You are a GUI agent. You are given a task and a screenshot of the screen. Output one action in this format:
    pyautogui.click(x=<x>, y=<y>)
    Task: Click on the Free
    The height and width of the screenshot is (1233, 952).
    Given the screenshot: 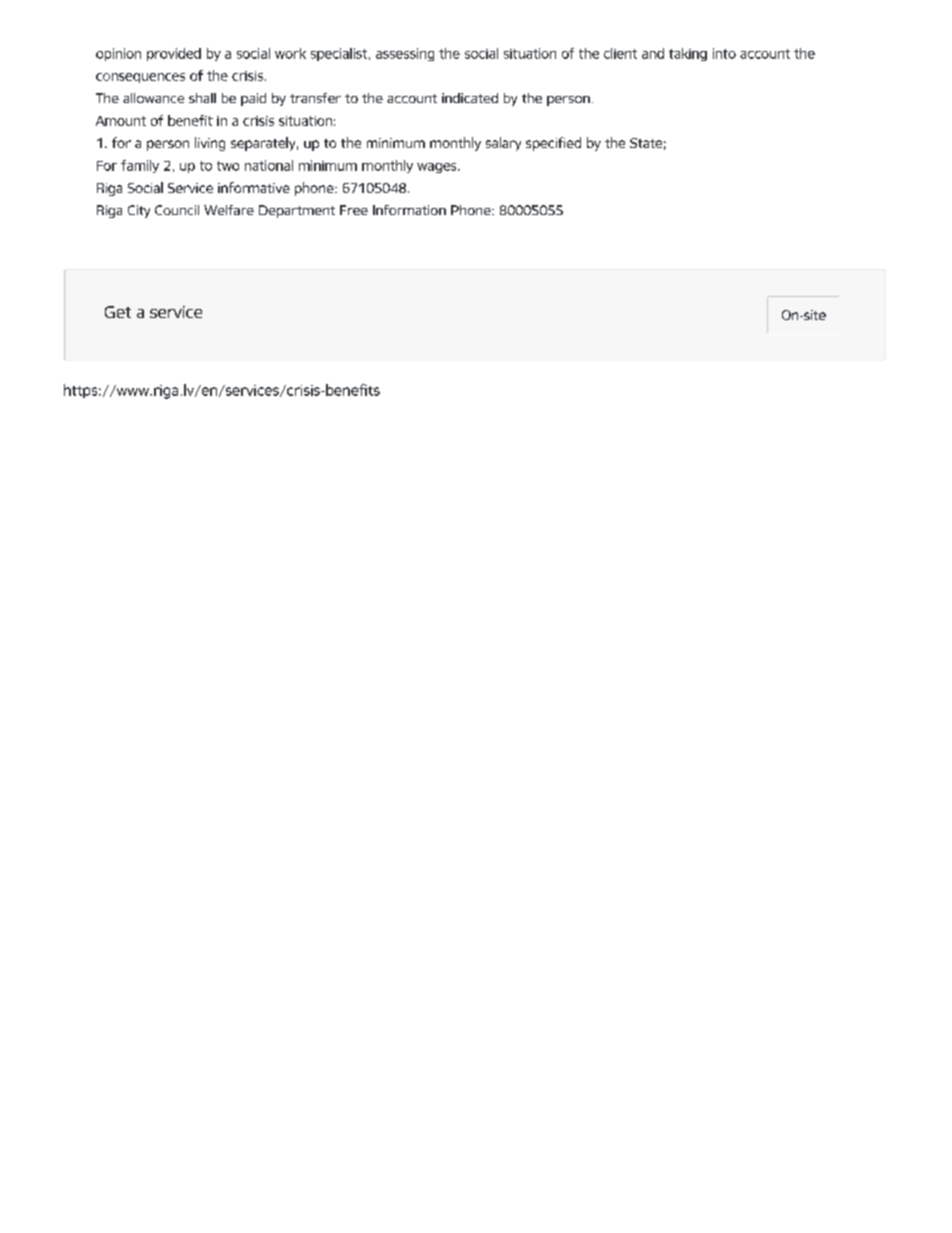 What is the action you would take?
    pyautogui.click(x=354, y=210)
